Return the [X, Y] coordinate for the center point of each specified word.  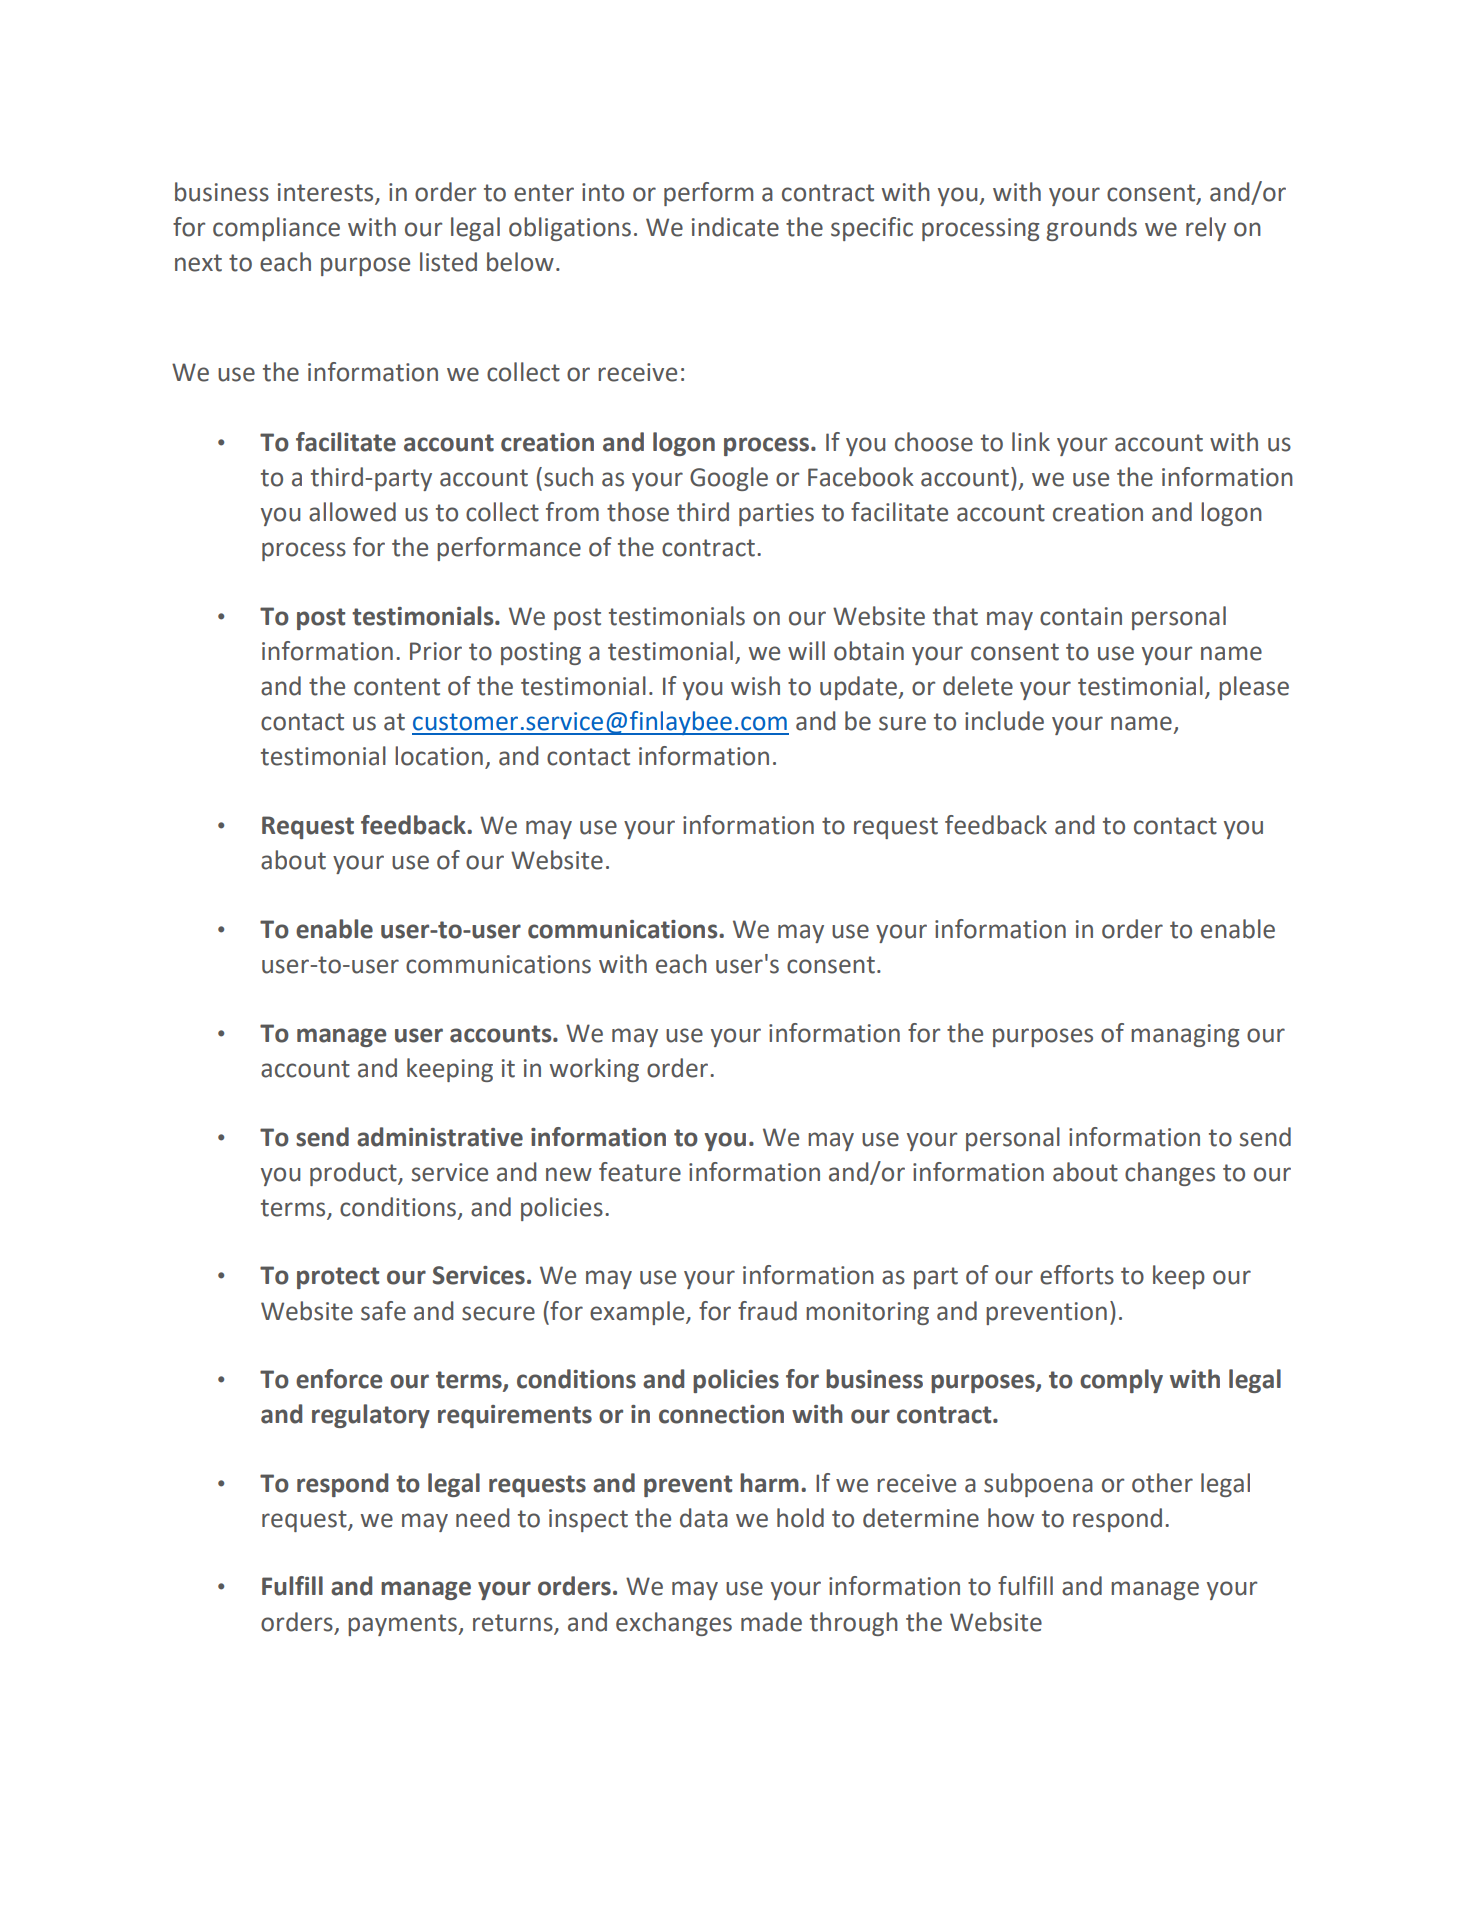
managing [1185, 1035]
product [354, 1174]
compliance [276, 229]
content [397, 687]
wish [755, 686]
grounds [1091, 229]
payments [403, 1625]
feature [640, 1172]
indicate [735, 227]
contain [1081, 616]
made [771, 1622]
